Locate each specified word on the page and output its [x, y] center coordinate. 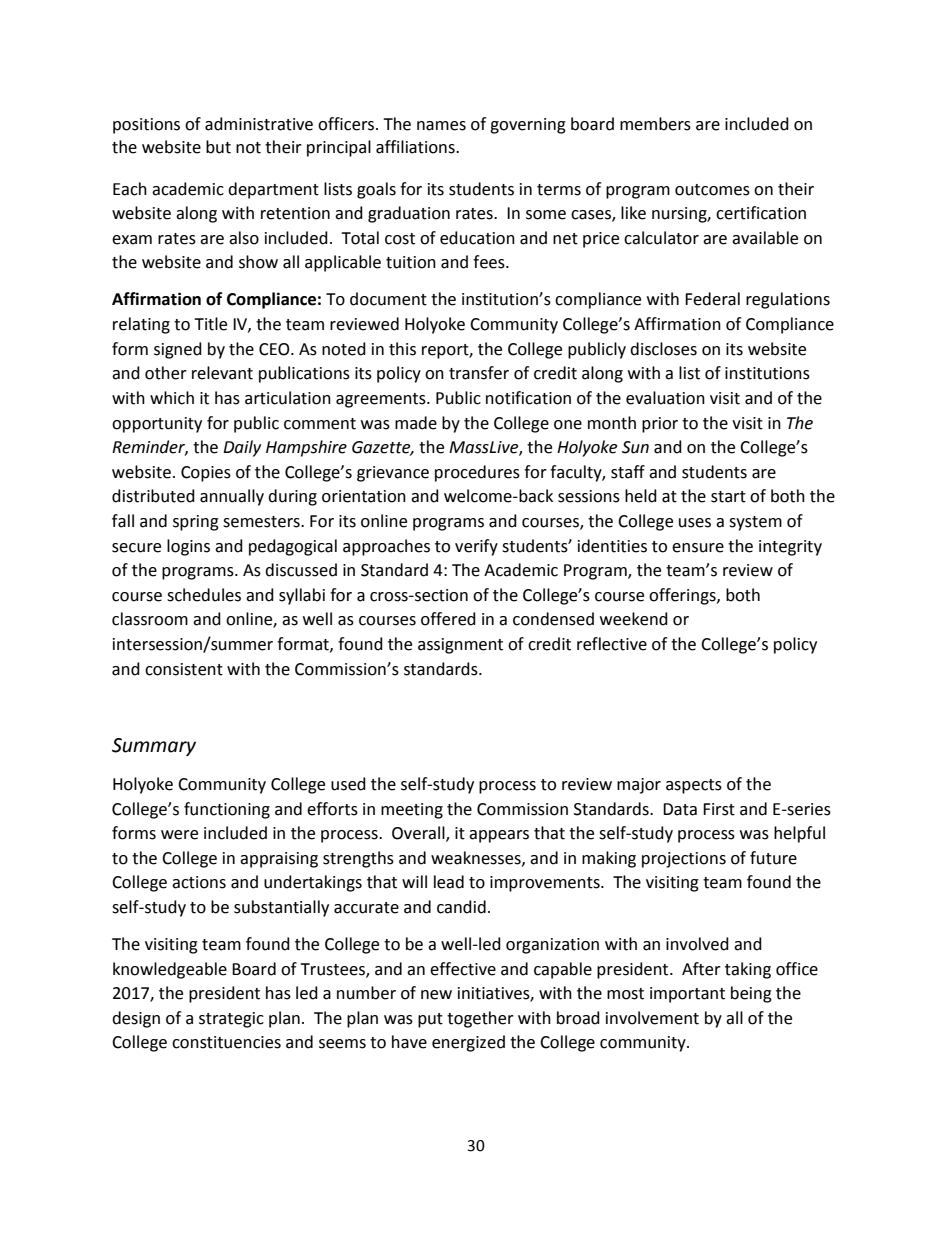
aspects [694, 786]
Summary [154, 747]
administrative [259, 124]
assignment [460, 646]
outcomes [712, 190]
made [416, 423]
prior [660, 425]
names [441, 126]
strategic [231, 1020]
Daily [242, 448]
